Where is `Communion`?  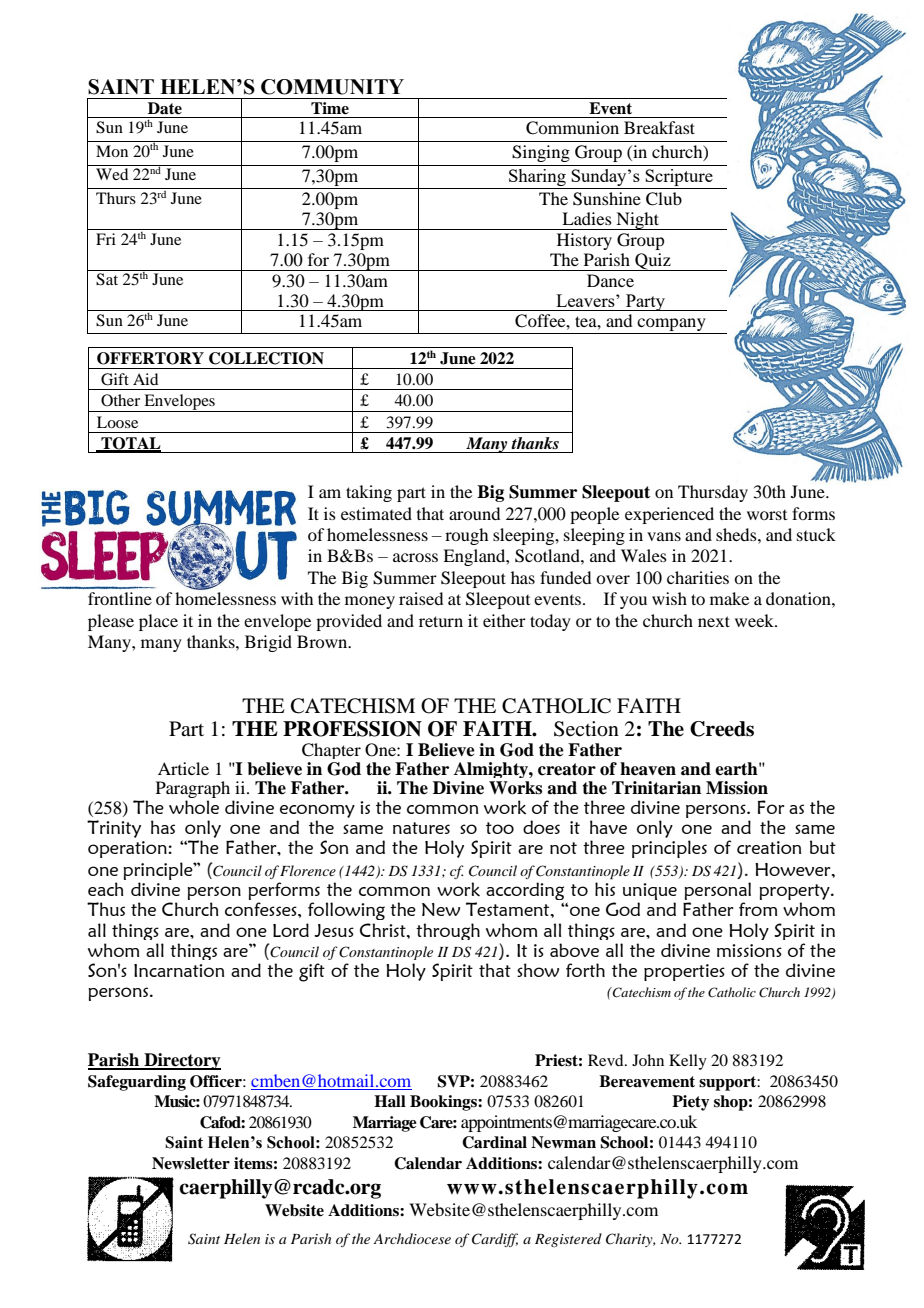
Communion is located at coordinates (572, 128).
